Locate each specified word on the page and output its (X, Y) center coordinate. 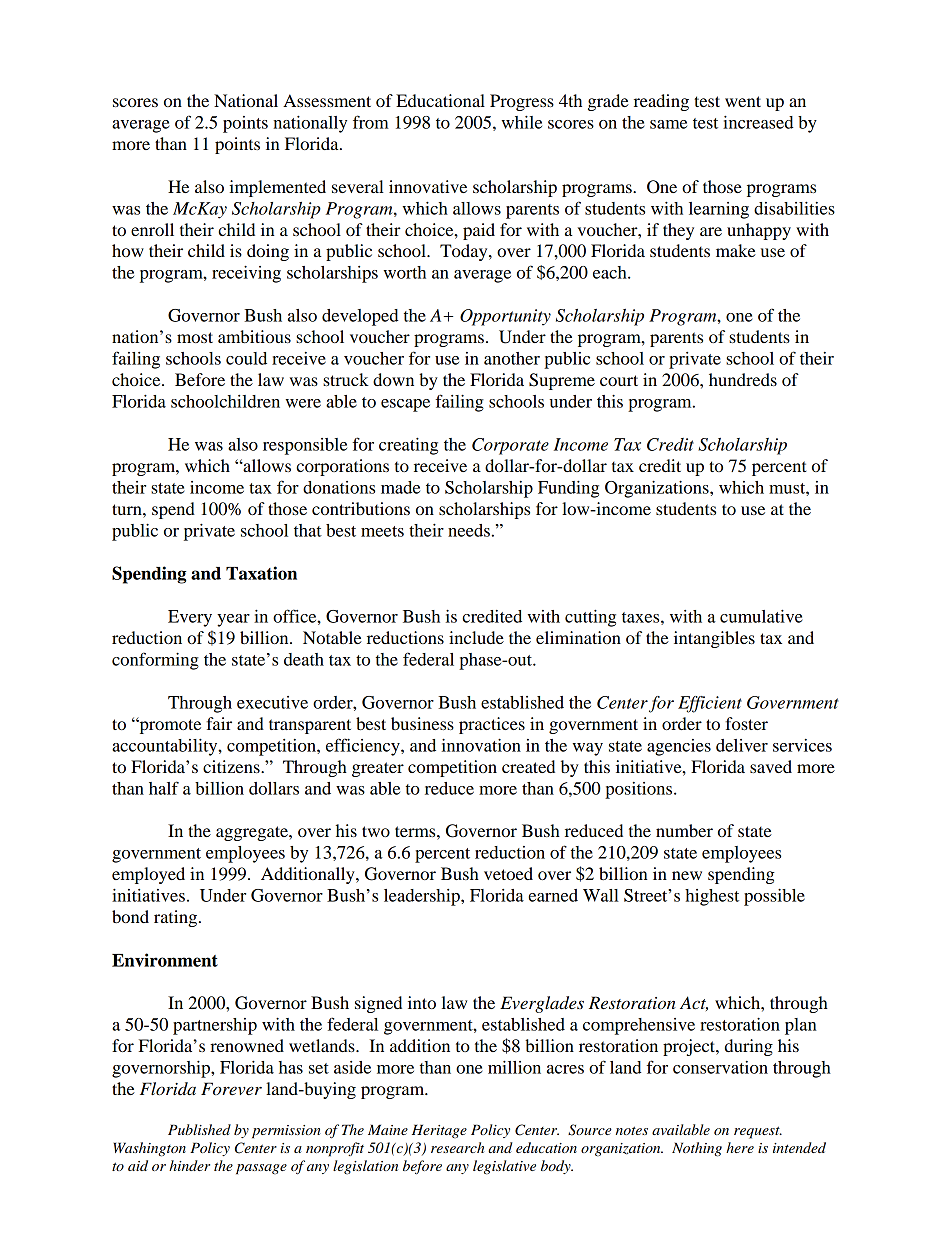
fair (219, 723)
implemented (277, 188)
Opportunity (505, 317)
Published (199, 1129)
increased (758, 122)
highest (712, 897)
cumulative (761, 616)
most (195, 337)
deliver (742, 745)
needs (469, 530)
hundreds (743, 379)
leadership (423, 897)
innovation (481, 745)
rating (175, 918)
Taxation (261, 573)
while (521, 122)
